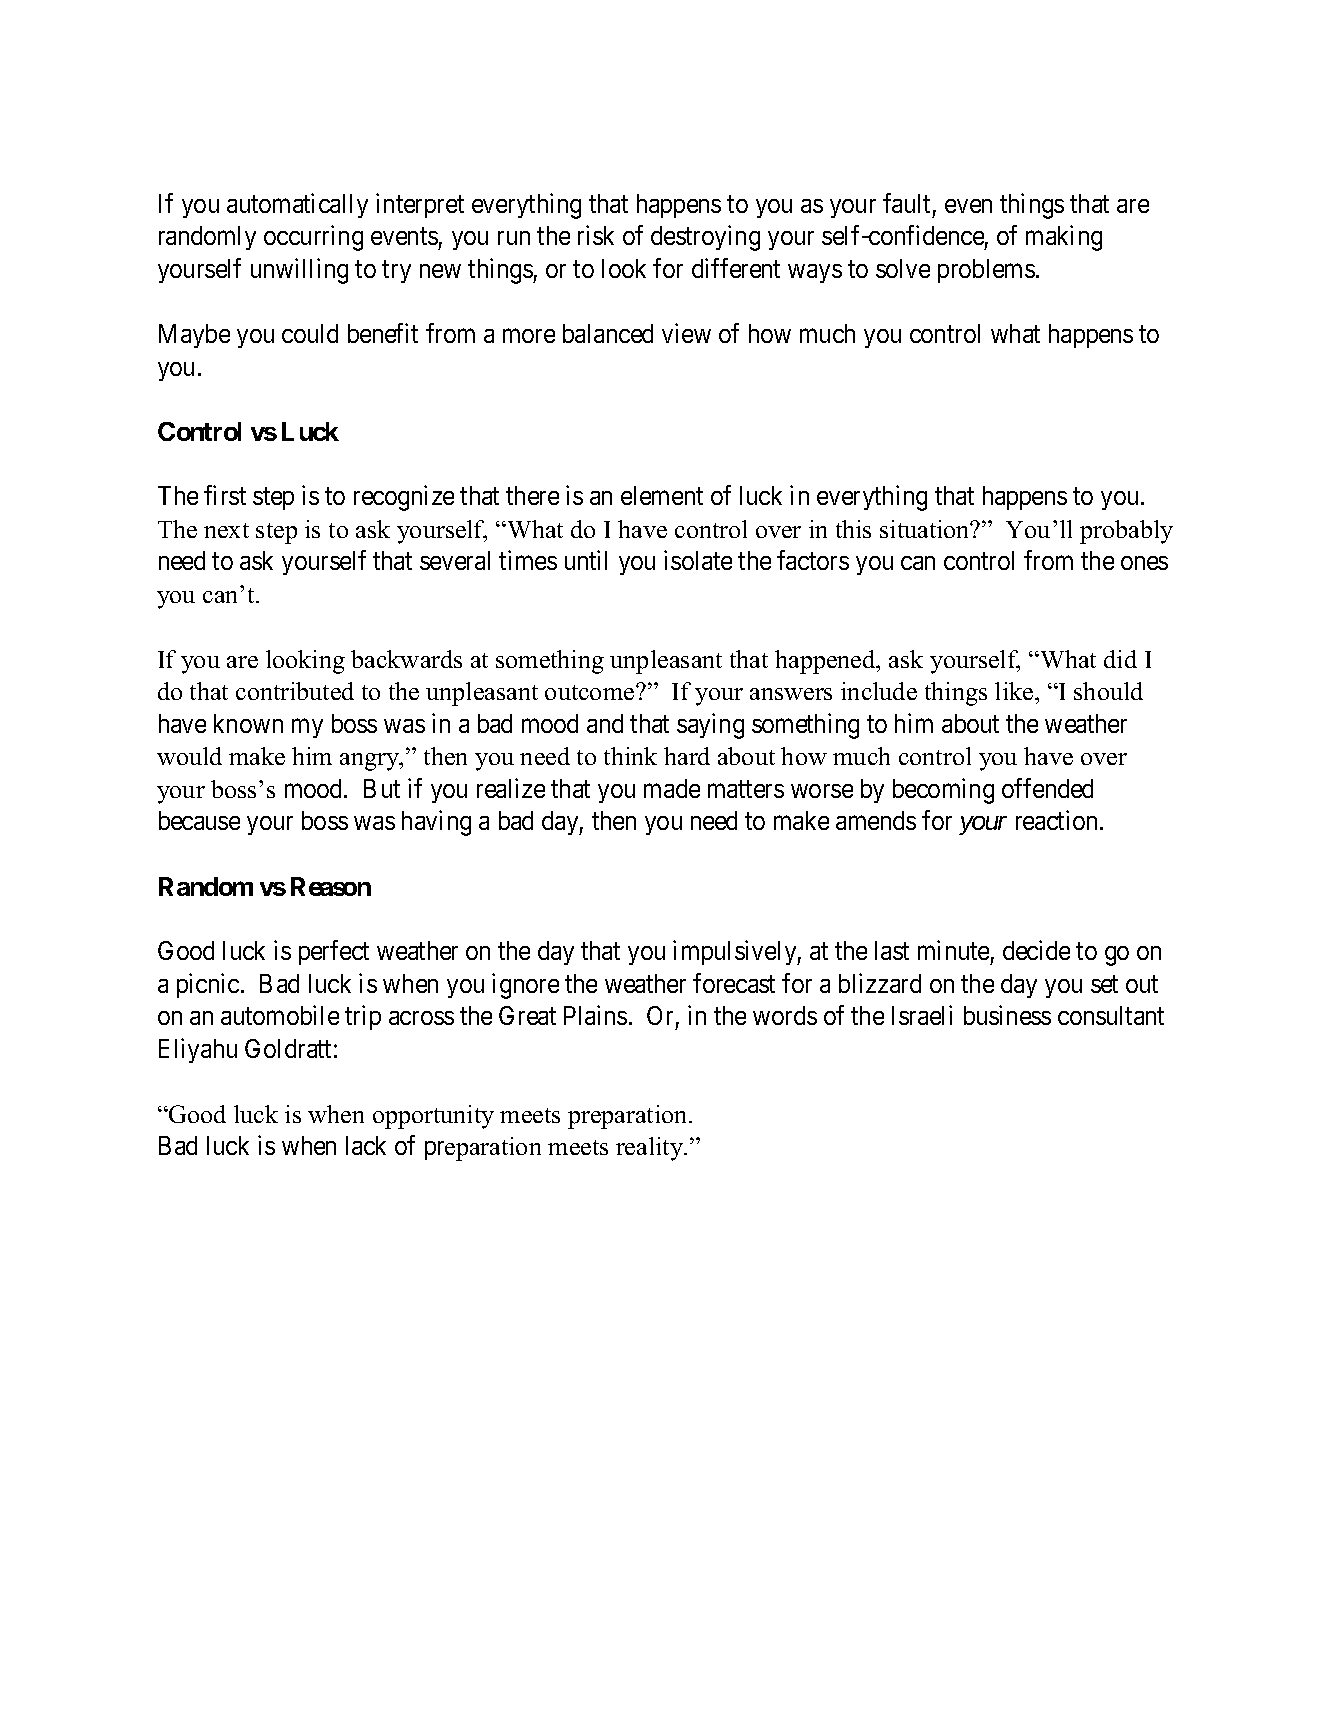  What do you see at coordinates (1058, 820) in the screenshot?
I see `reaction` at bounding box center [1058, 820].
